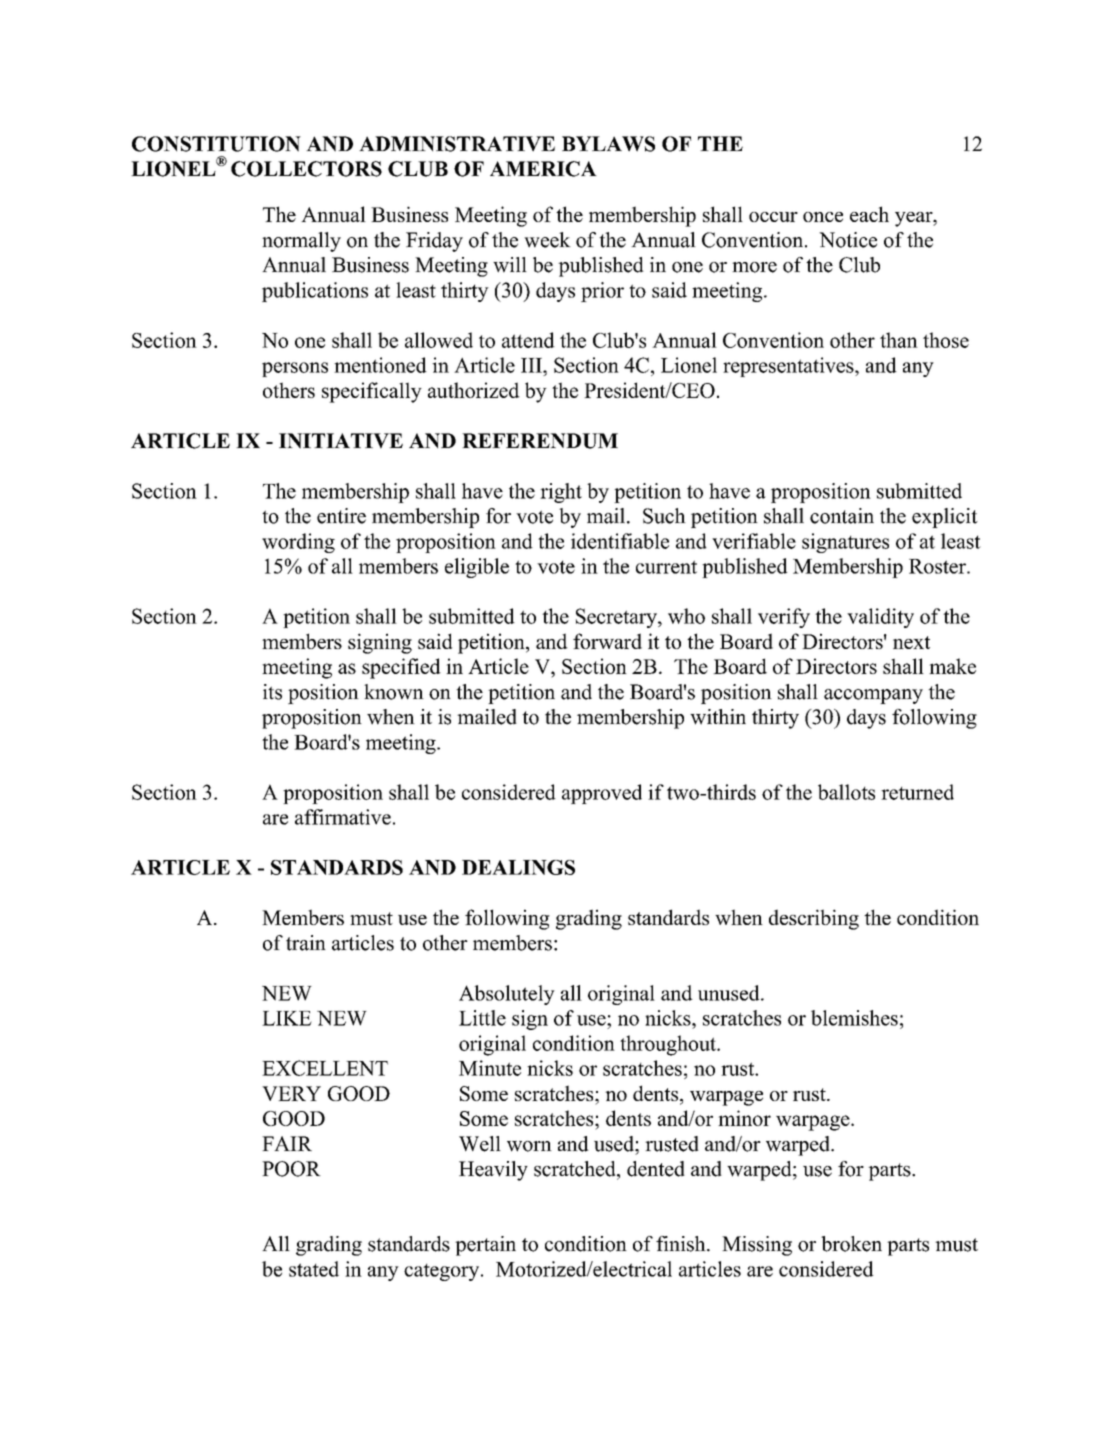  What do you see at coordinates (306, 169) in the screenshot?
I see `COLLECTORS` at bounding box center [306, 169].
